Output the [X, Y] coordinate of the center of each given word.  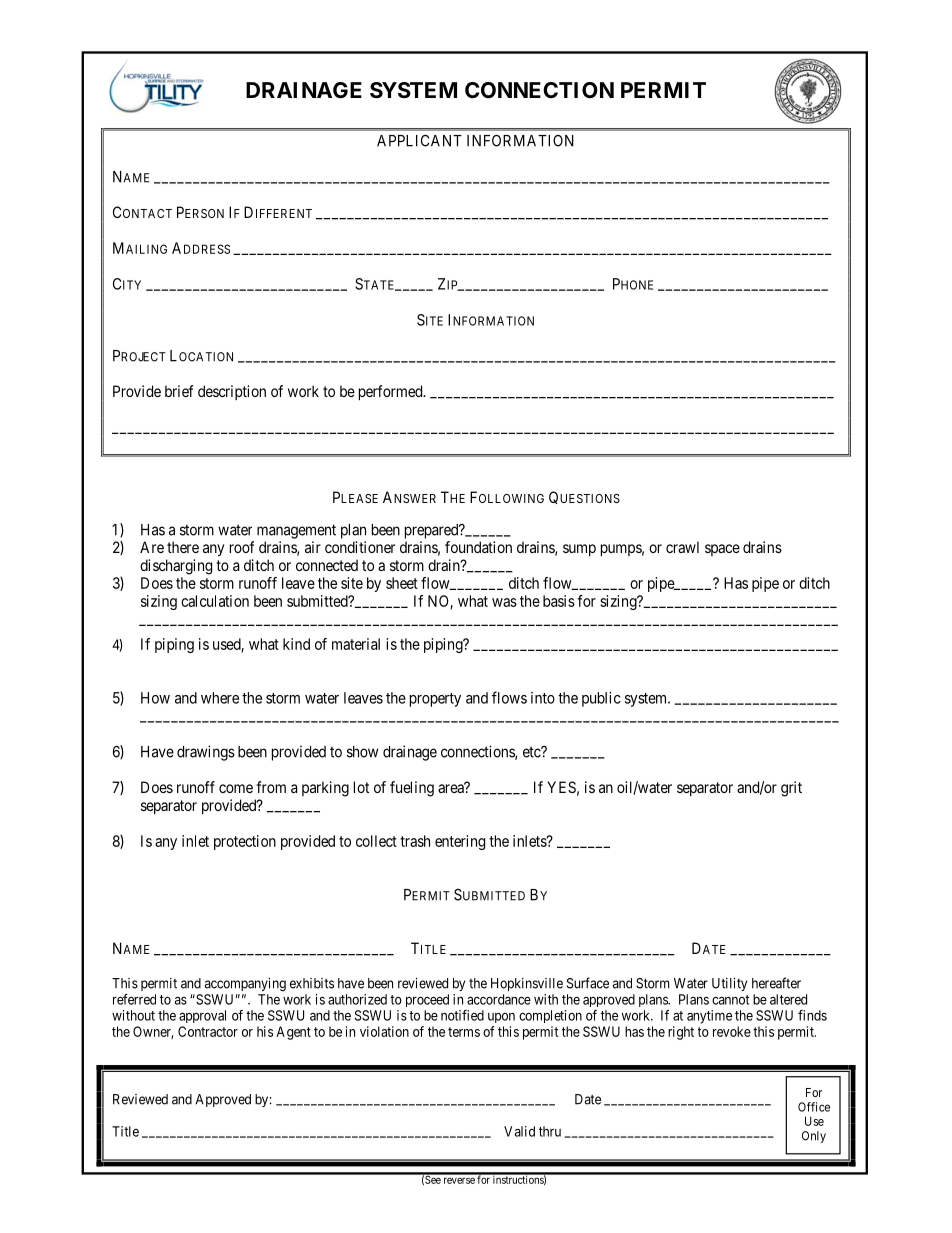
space [722, 550]
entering [460, 842]
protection [245, 842]
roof [242, 547]
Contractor [208, 1031]
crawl [682, 547]
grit [791, 789]
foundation [478, 547]
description [232, 392]
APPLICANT [419, 140]
